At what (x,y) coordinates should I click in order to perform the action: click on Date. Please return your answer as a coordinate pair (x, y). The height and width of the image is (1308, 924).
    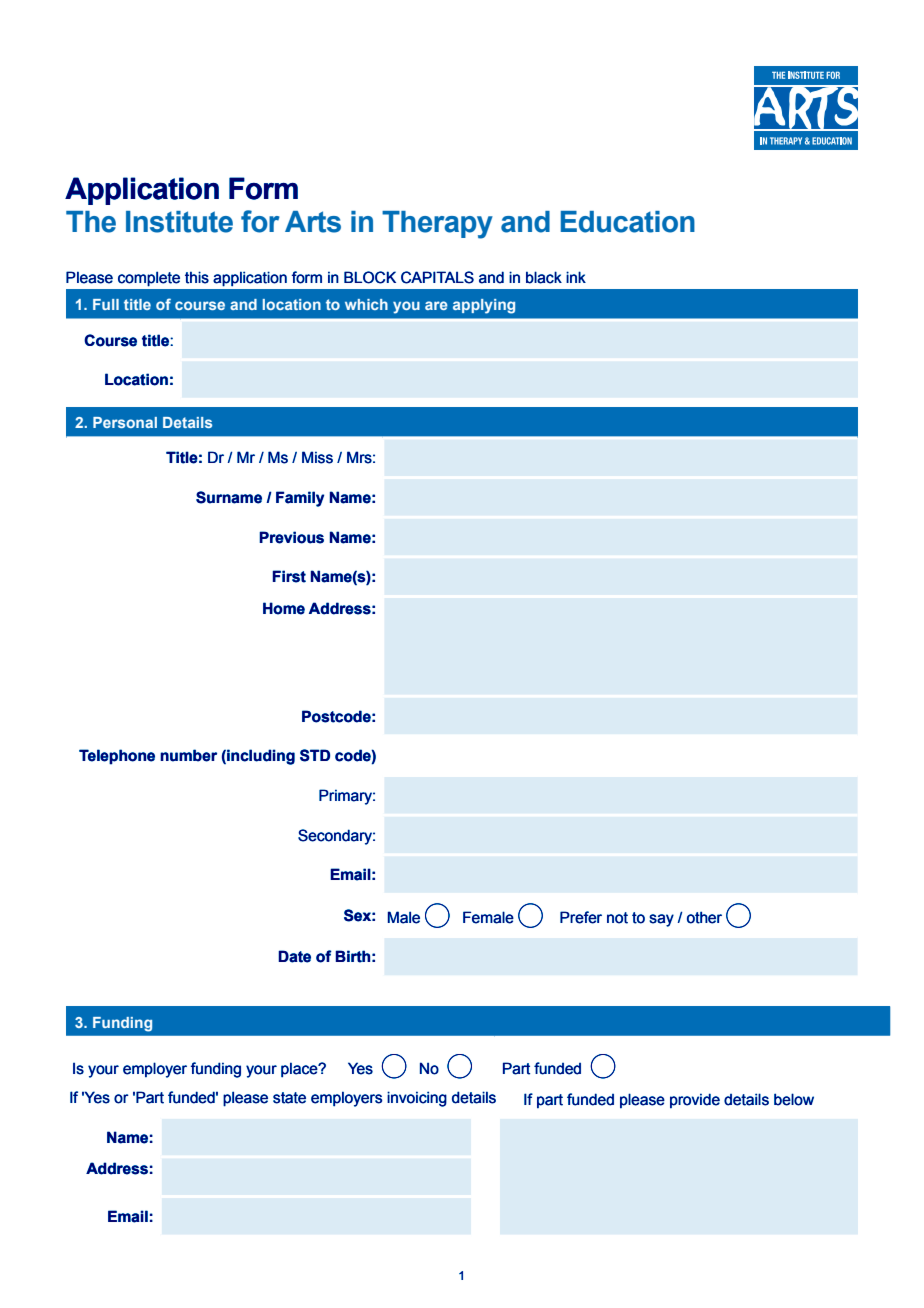
    Looking at the image, I should click on (294, 956).
